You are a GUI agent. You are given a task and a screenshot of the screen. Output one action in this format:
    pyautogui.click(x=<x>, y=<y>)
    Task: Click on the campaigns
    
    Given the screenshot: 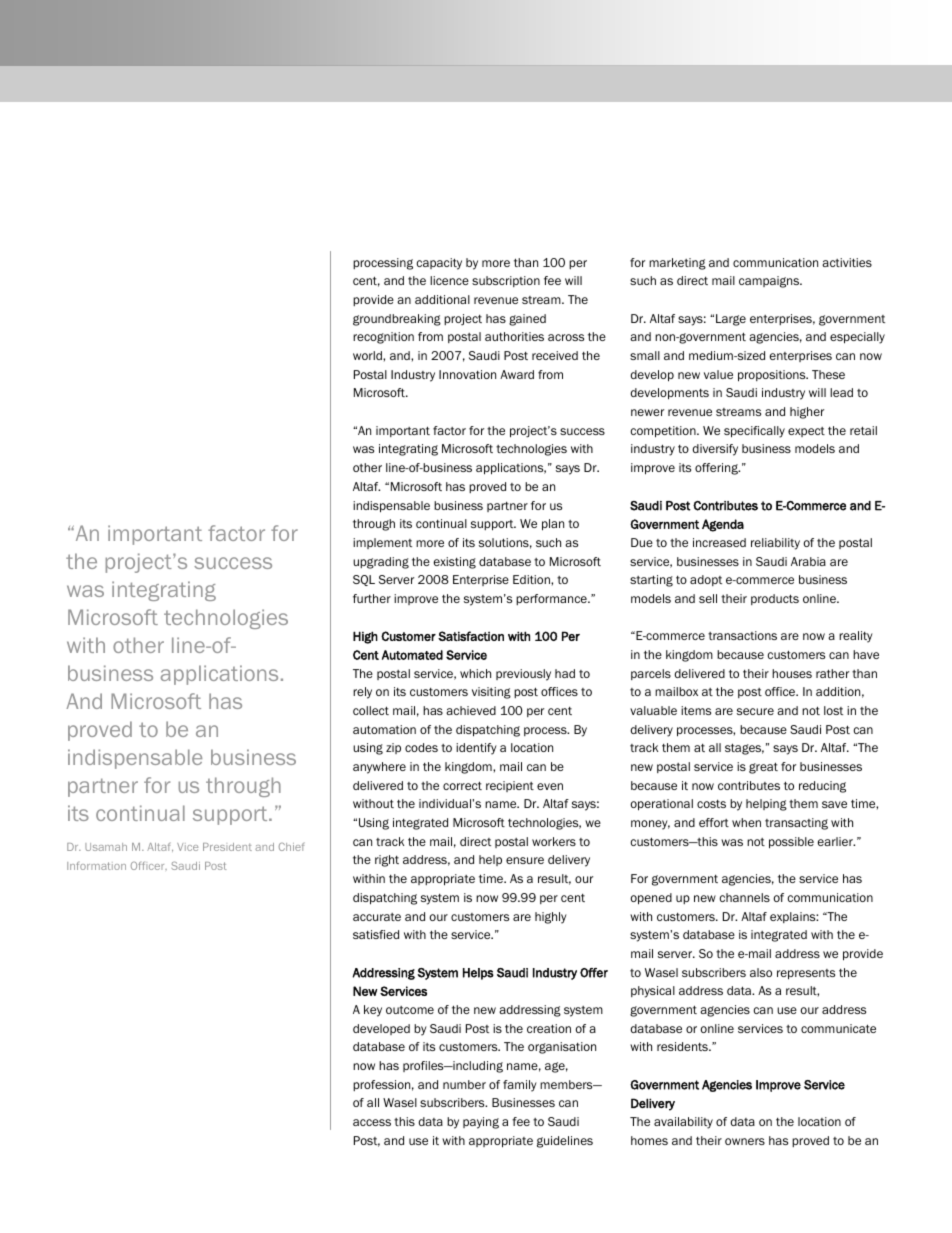 What is the action you would take?
    pyautogui.click(x=770, y=282)
